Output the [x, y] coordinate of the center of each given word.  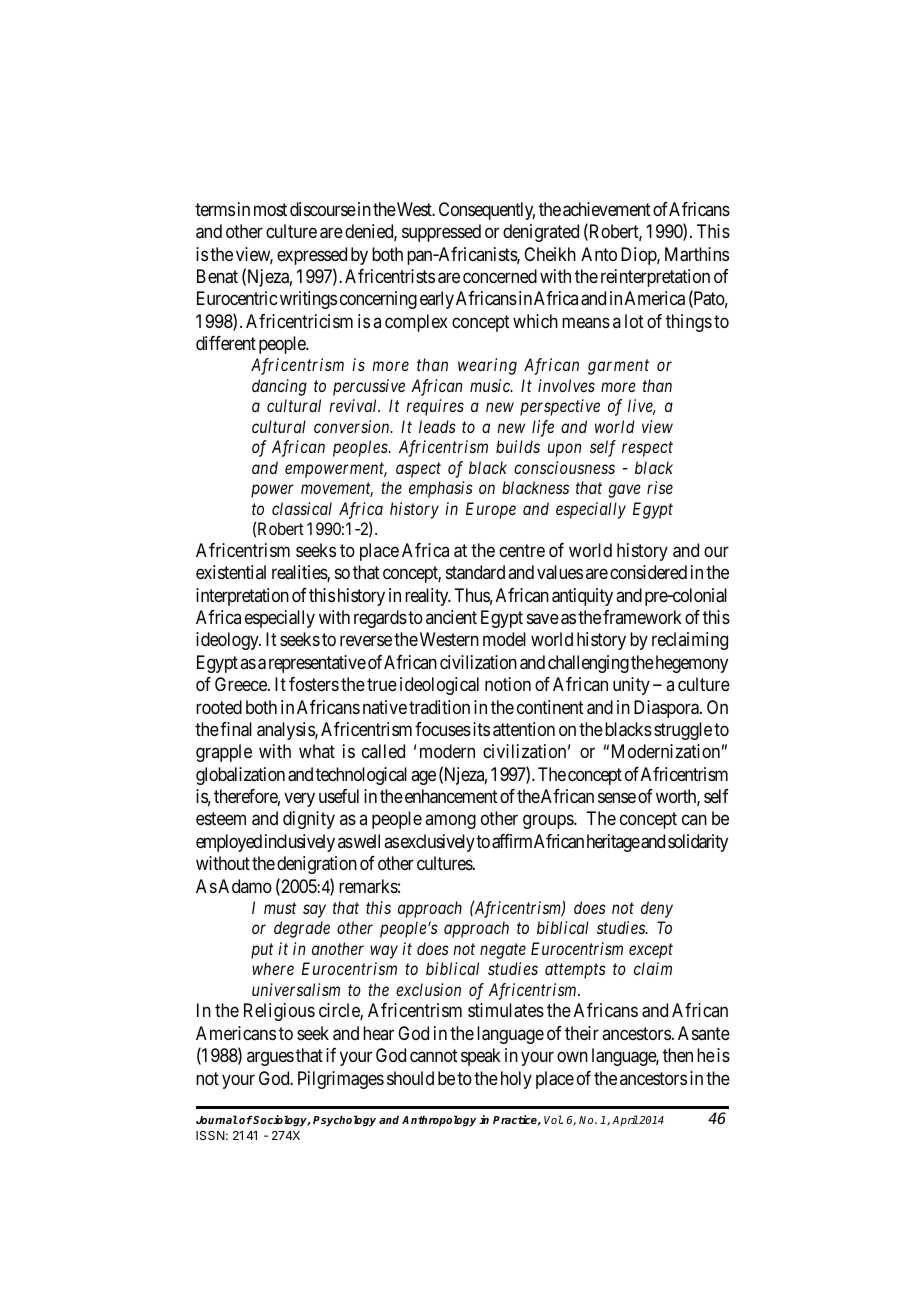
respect [647, 449]
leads [437, 426]
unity [631, 686]
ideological [439, 686]
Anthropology [439, 1121]
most [270, 209]
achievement [607, 209]
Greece [242, 684]
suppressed [441, 233]
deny [657, 909]
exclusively [438, 843]
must [280, 908]
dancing [279, 387]
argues [270, 1059]
